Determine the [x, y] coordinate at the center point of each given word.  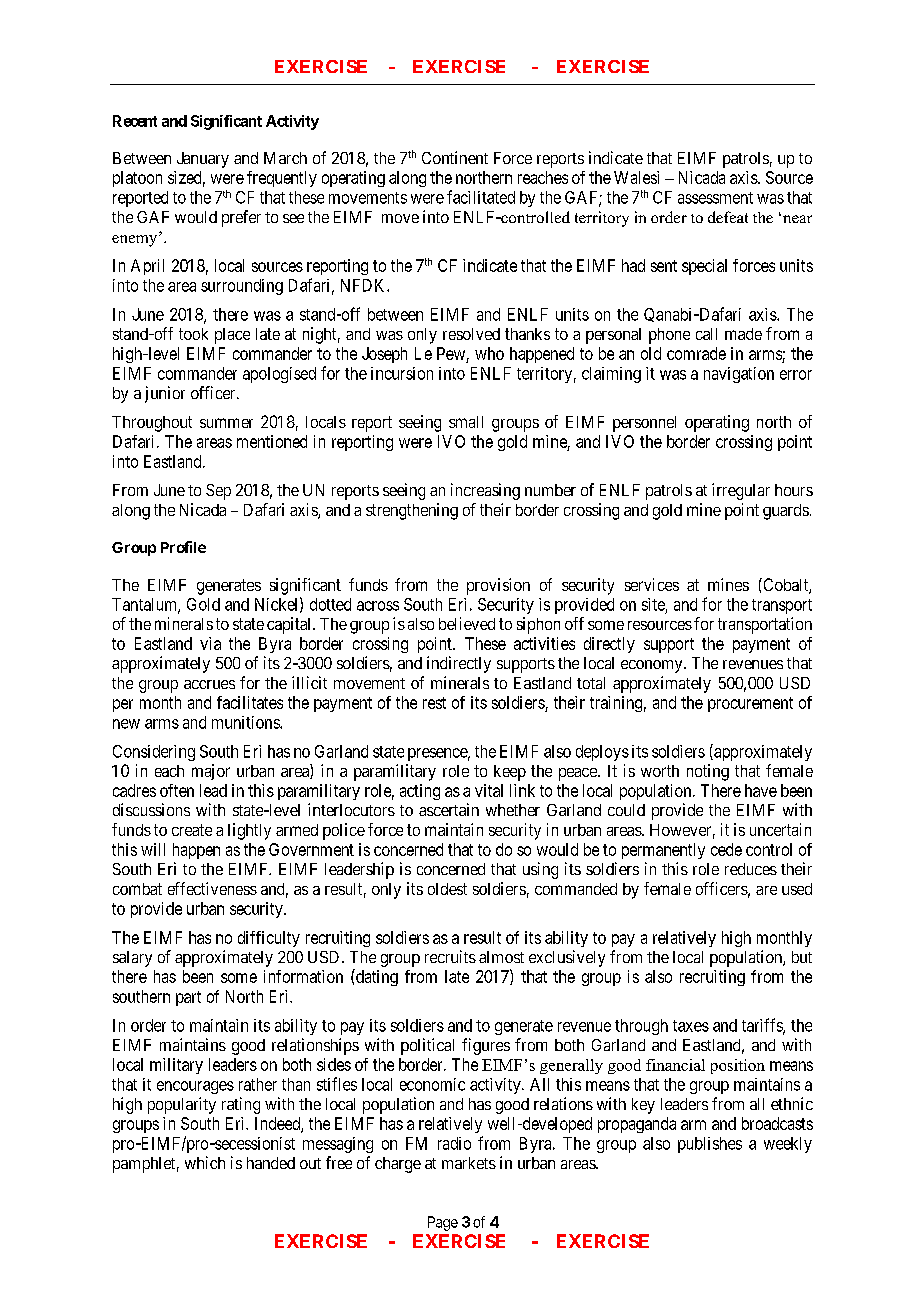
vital [489, 790]
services [652, 584]
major [211, 772]
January [203, 160]
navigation [739, 375]
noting [708, 772]
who [489, 353]
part [188, 998]
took [193, 334]
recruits [450, 956]
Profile [183, 547]
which [205, 1162]
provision [498, 586]
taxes [691, 1026]
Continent [455, 157]
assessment [715, 198]
